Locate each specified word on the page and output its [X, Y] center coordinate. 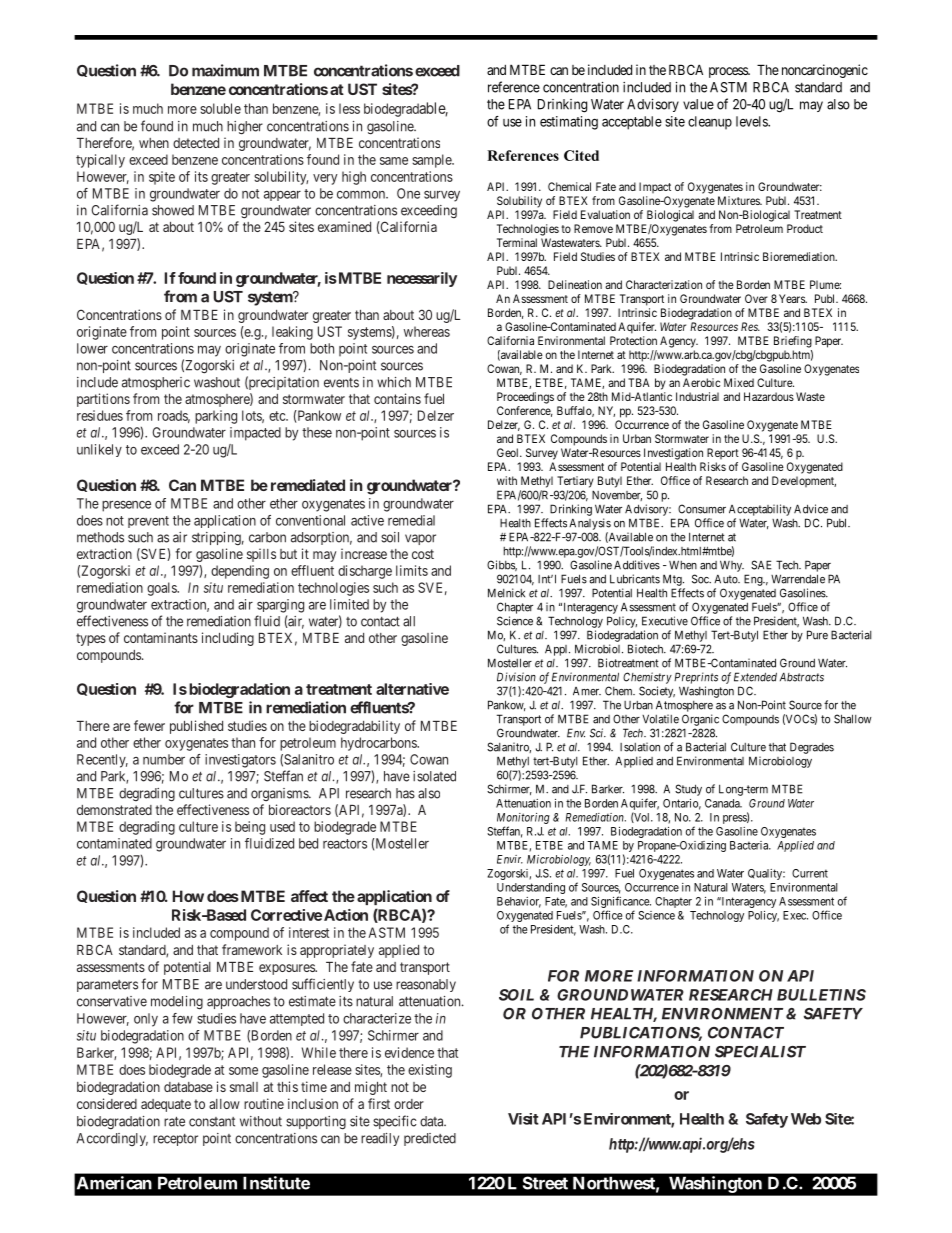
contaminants [161, 637]
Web [806, 1119]
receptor [175, 1140]
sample [432, 161]
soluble [220, 108]
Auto [727, 579]
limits [412, 570]
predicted [430, 1139]
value [698, 104]
